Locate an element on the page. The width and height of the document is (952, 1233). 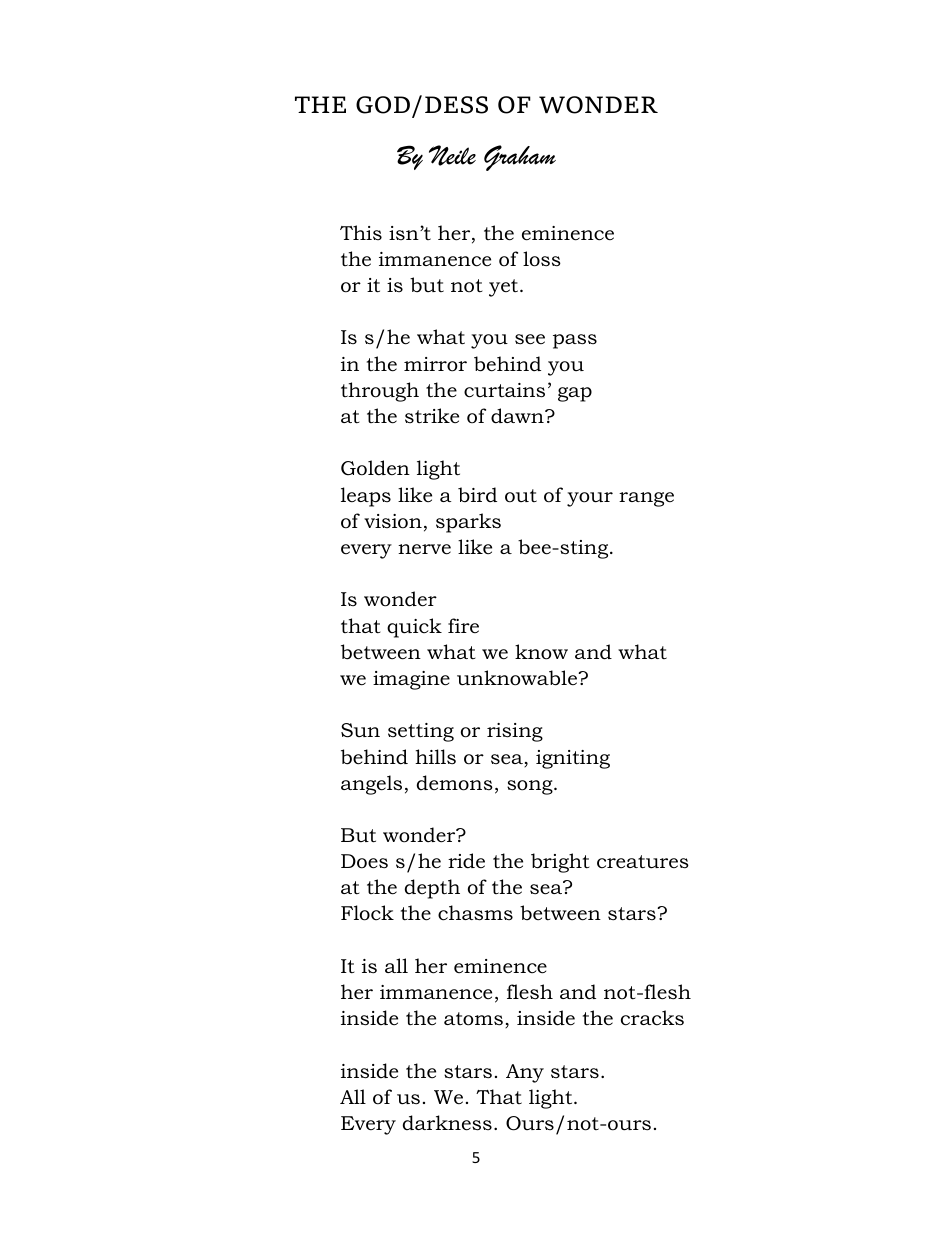
your is located at coordinates (590, 499).
